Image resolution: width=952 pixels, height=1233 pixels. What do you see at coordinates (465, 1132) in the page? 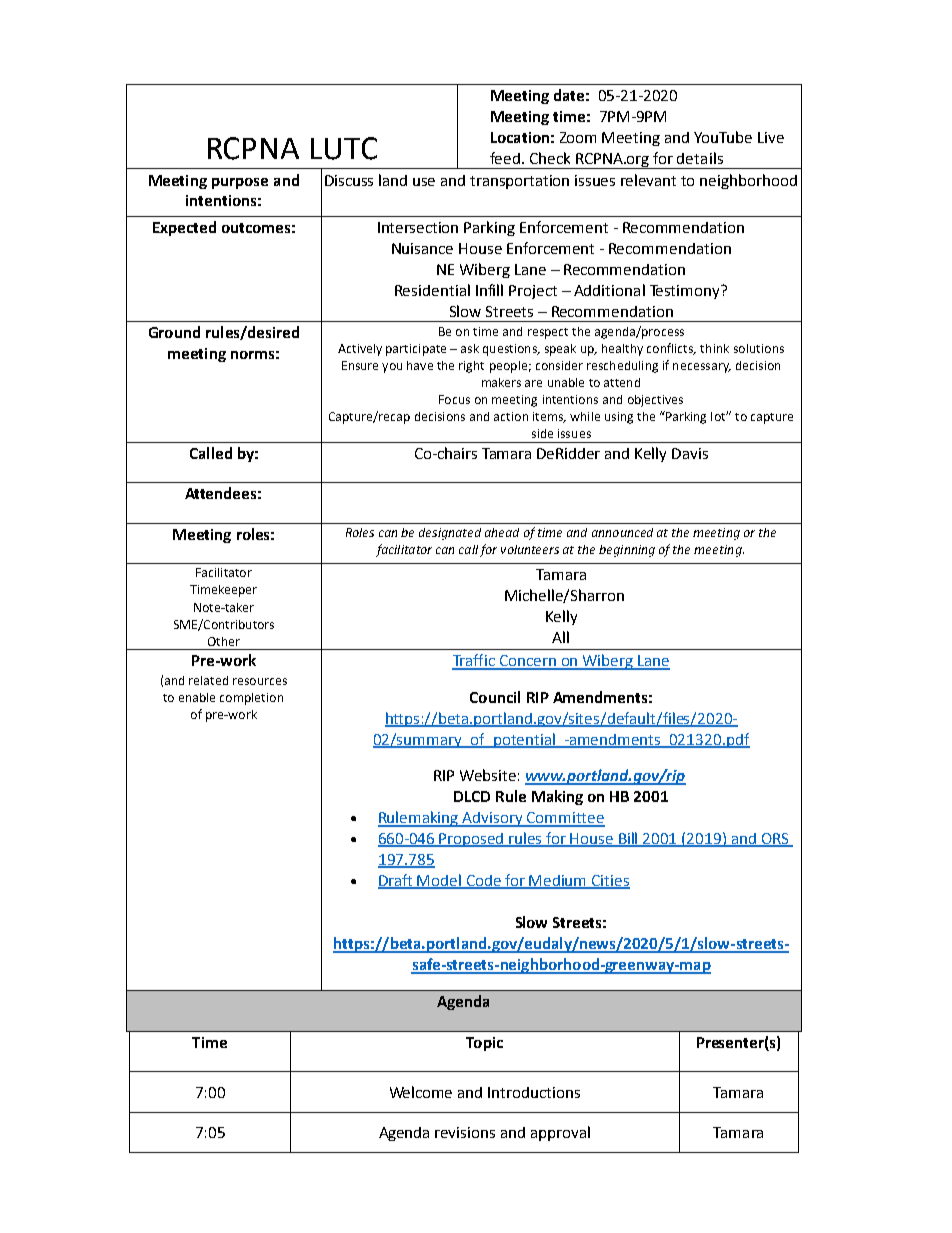
I see `revisions` at bounding box center [465, 1132].
